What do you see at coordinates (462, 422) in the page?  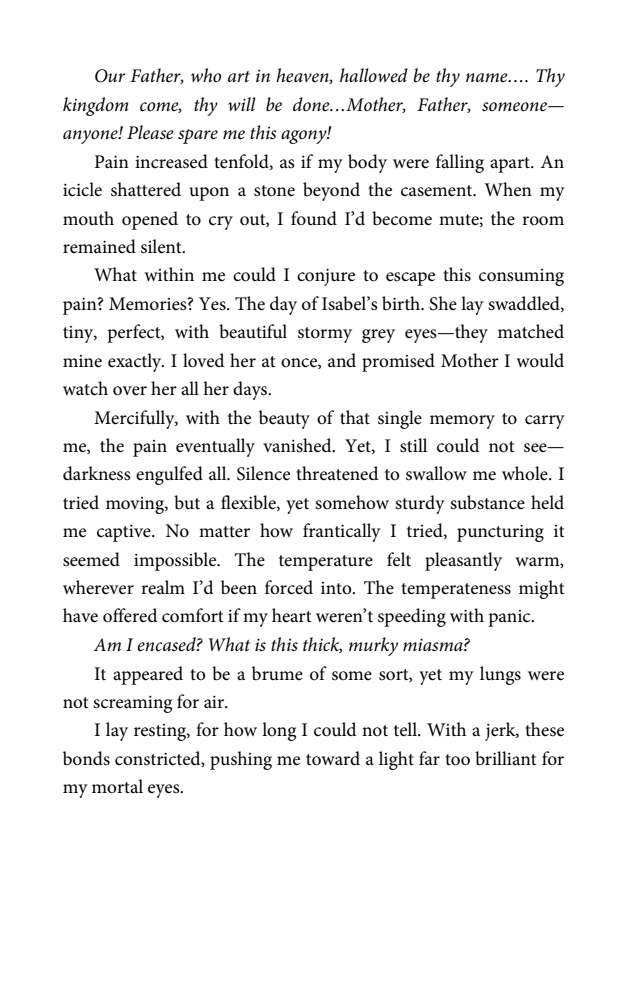 I see `memory` at bounding box center [462, 422].
